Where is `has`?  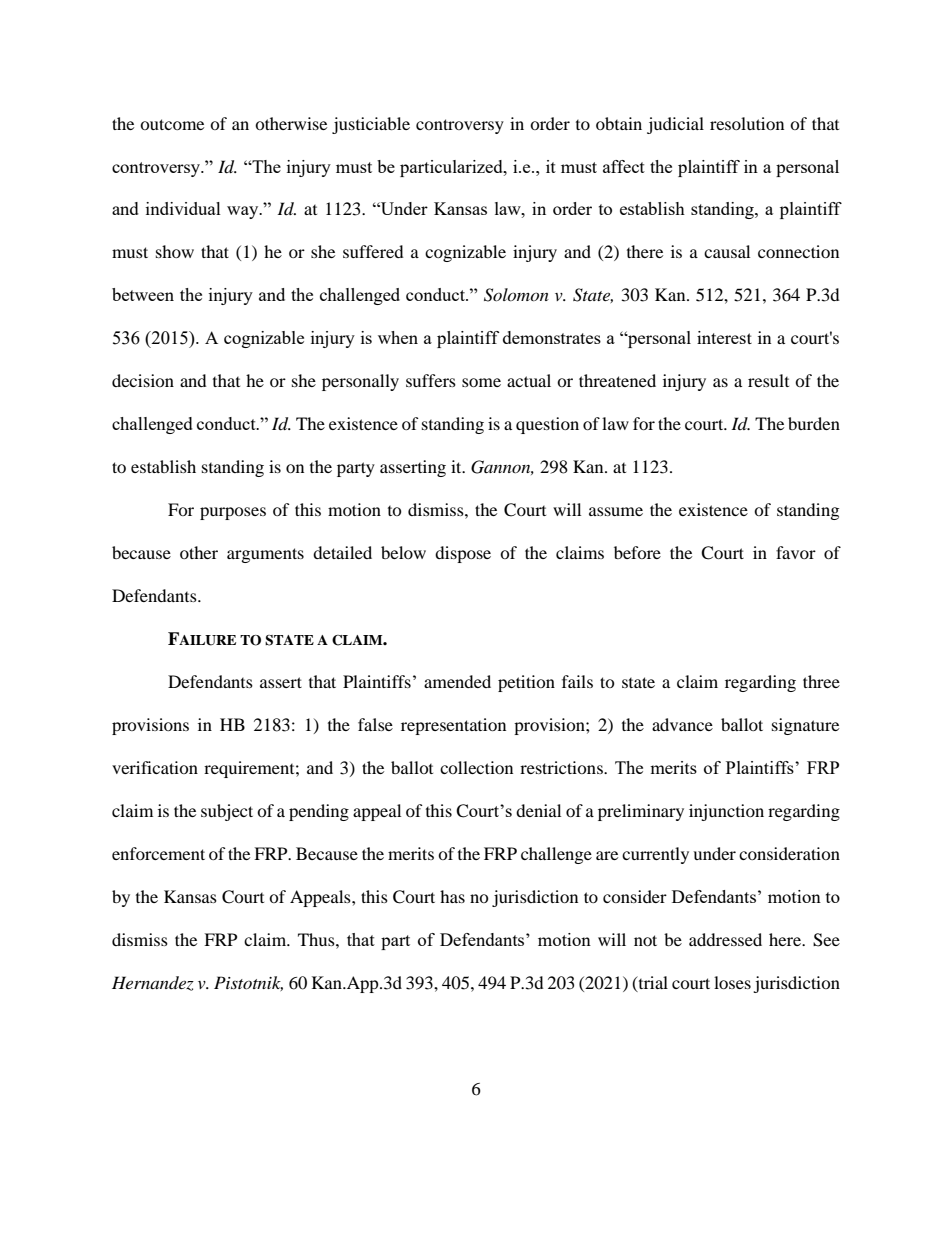
has is located at coordinates (452, 896).
